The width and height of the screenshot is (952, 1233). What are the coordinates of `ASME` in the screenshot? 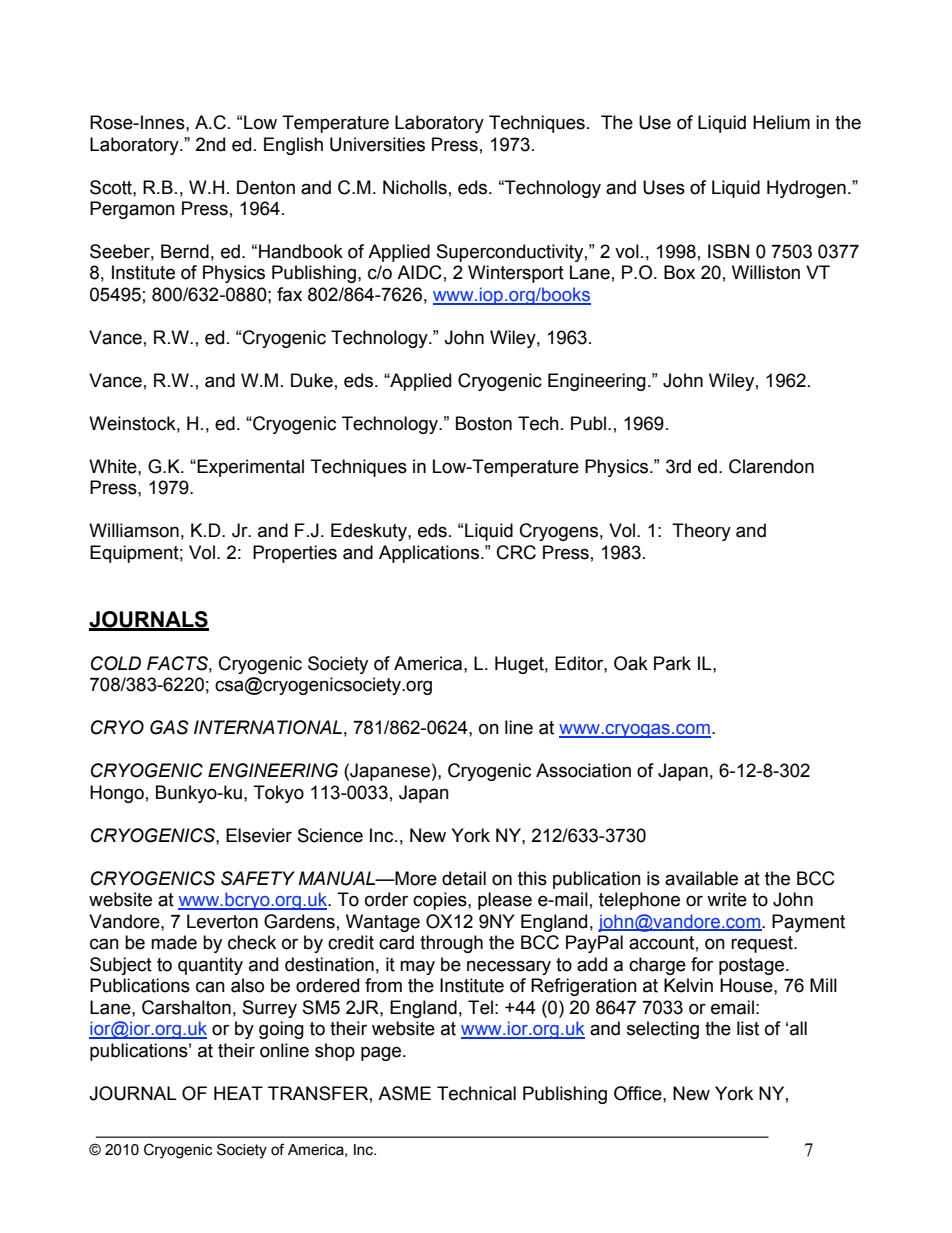 It's located at (404, 1093).
